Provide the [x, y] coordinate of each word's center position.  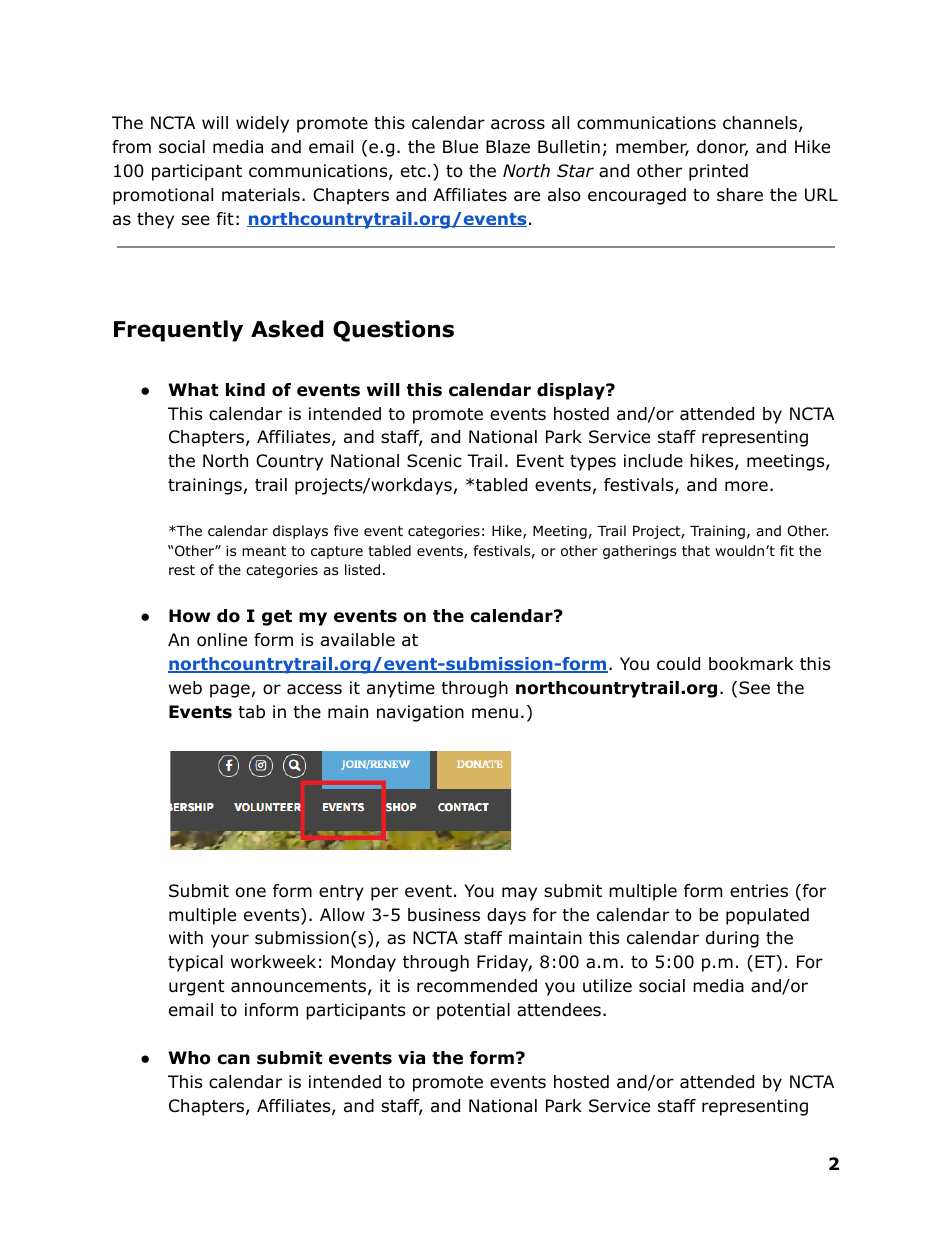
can [233, 1059]
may [519, 894]
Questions [393, 331]
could [678, 664]
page [230, 691]
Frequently [178, 331]
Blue [460, 147]
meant [264, 551]
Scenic [434, 461]
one [251, 892]
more [746, 486]
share [740, 194]
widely [262, 124]
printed [718, 172]
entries [759, 891]
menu [495, 713]
